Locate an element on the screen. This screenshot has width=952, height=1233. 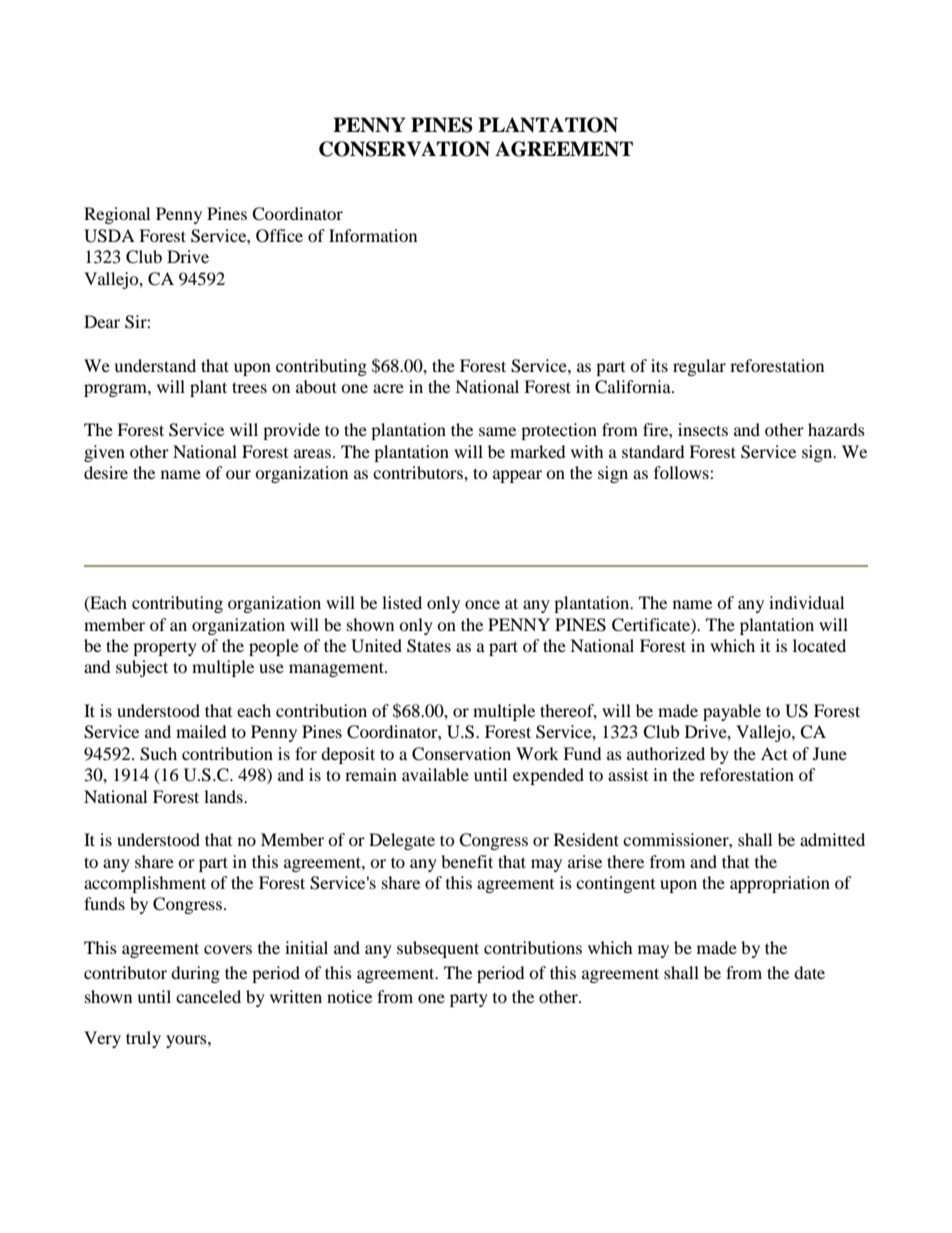
benefit is located at coordinates (467, 861).
